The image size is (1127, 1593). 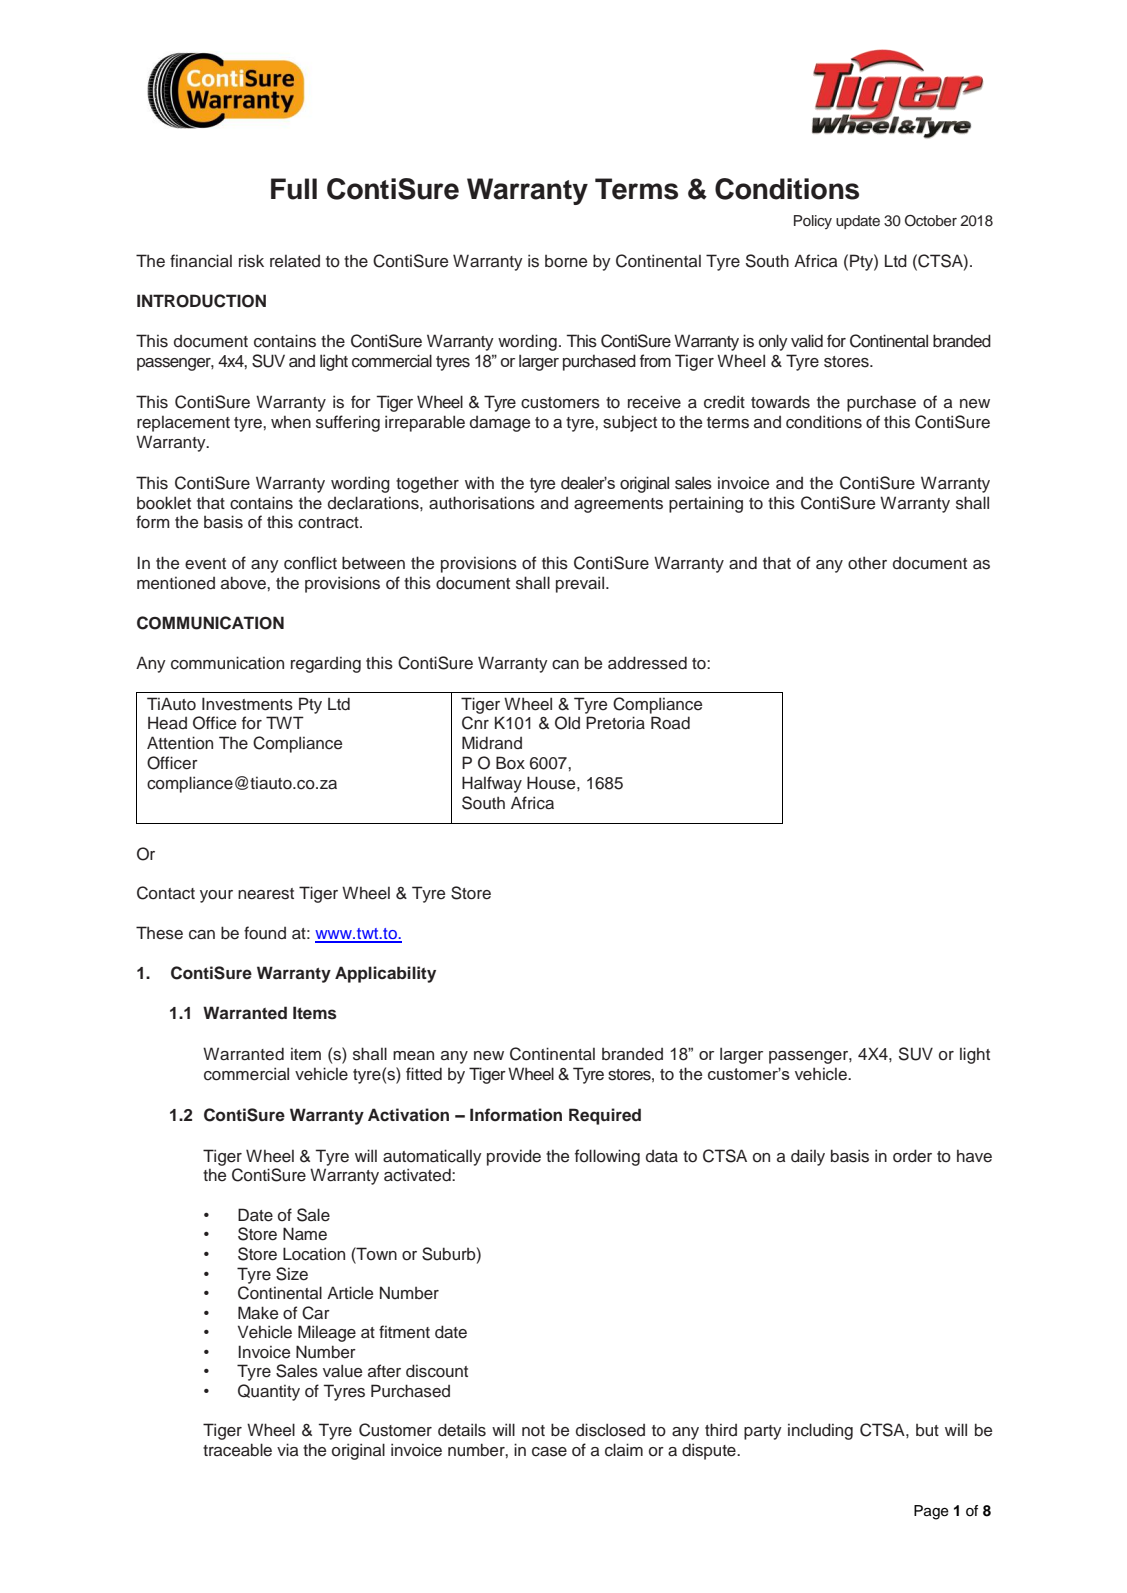 What do you see at coordinates (237, 1450) in the screenshot?
I see `traceable` at bounding box center [237, 1450].
